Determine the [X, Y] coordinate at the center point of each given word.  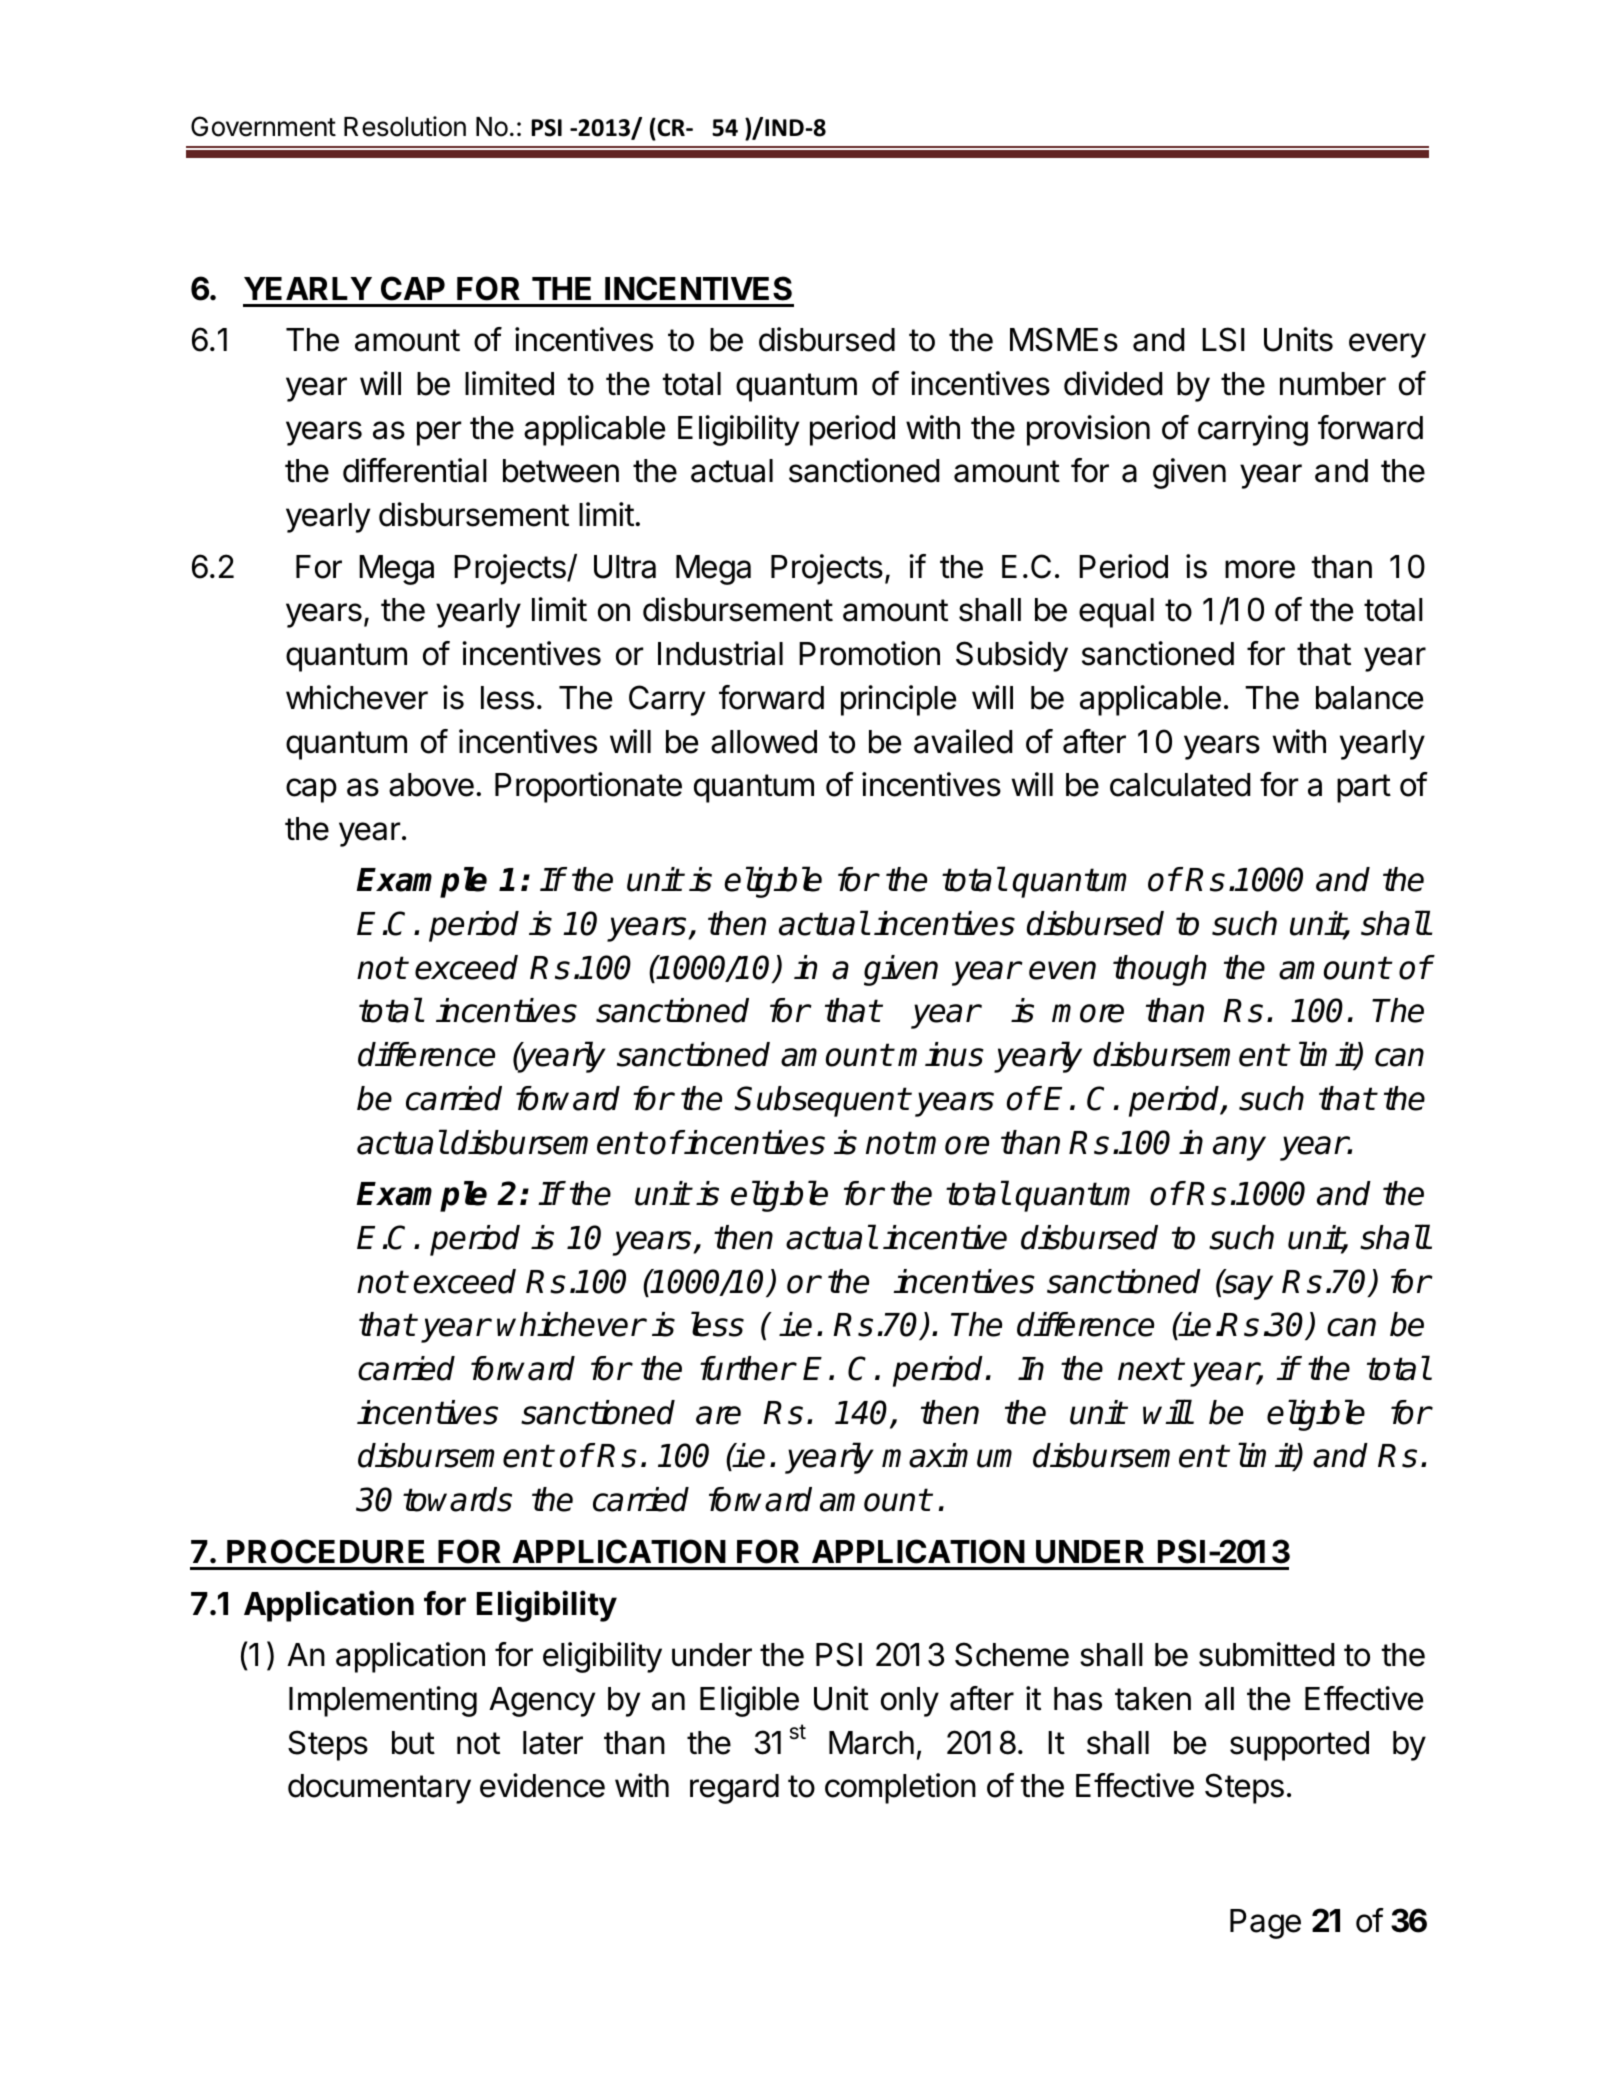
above [431, 785]
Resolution [405, 126]
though [1159, 970]
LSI [1223, 339]
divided [1113, 383]
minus [941, 1054]
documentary [379, 1789]
